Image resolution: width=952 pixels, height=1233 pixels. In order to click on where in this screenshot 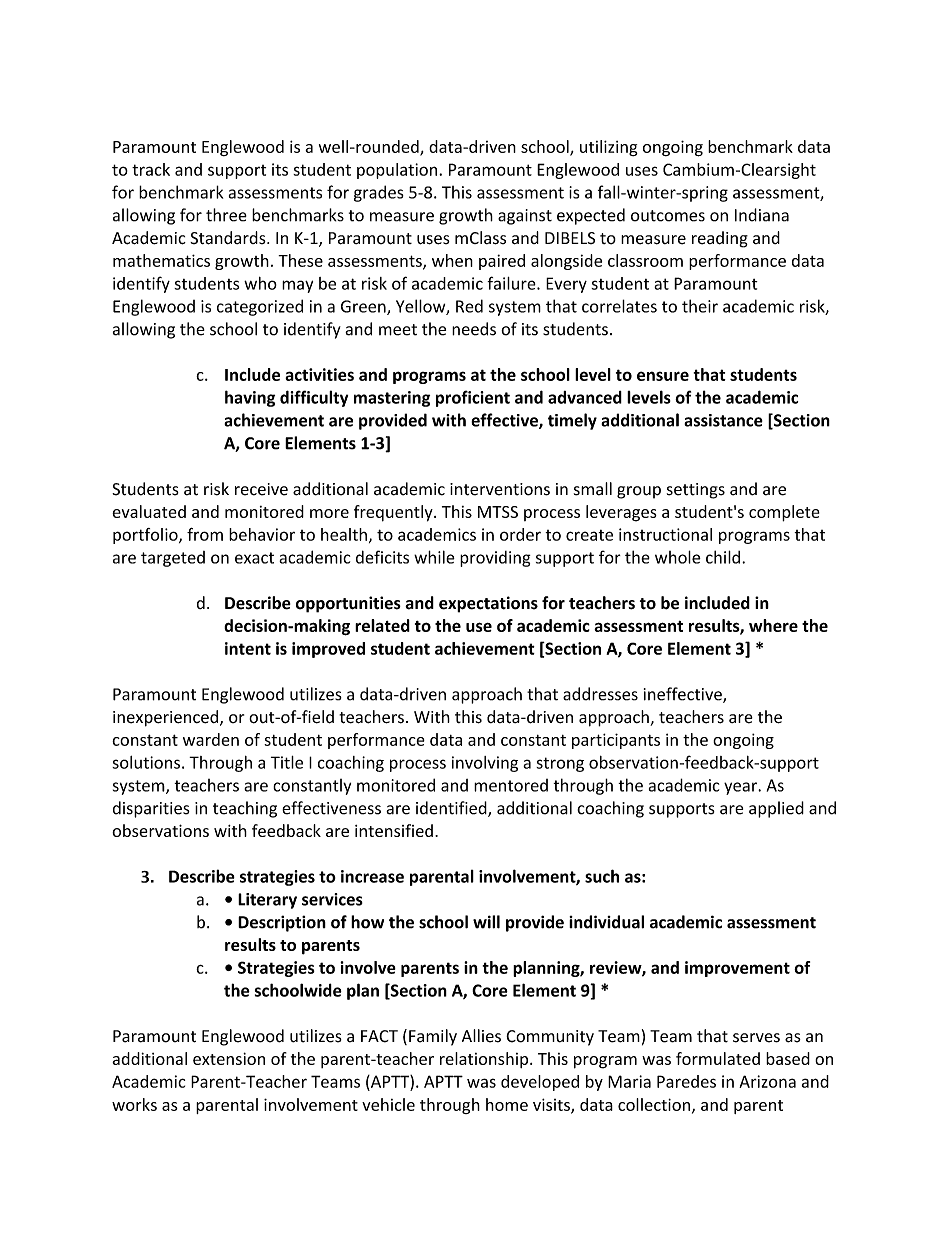, I will do `click(773, 625)`.
